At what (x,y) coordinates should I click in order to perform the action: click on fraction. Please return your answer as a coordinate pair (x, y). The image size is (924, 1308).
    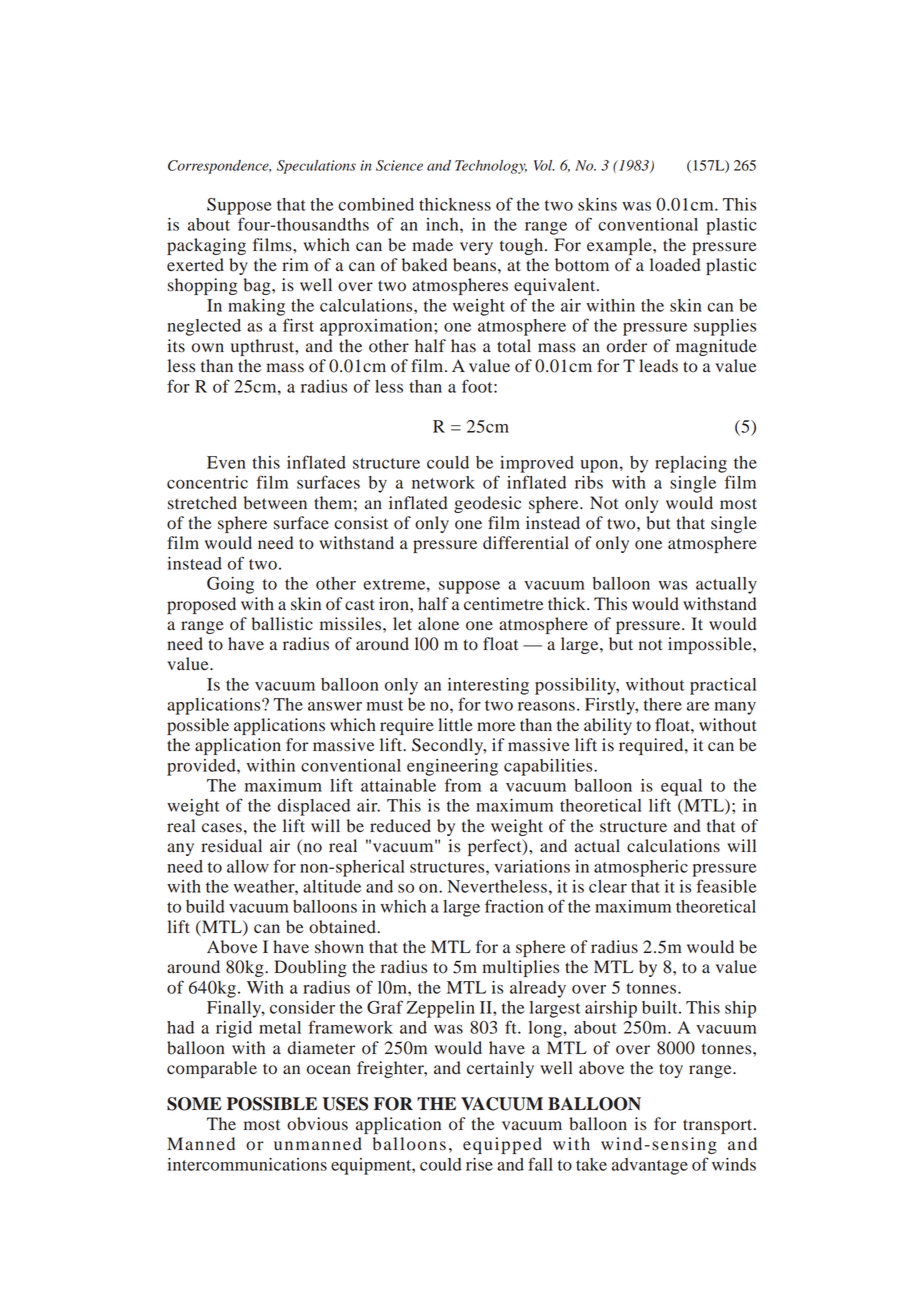
    Looking at the image, I should click on (514, 906).
